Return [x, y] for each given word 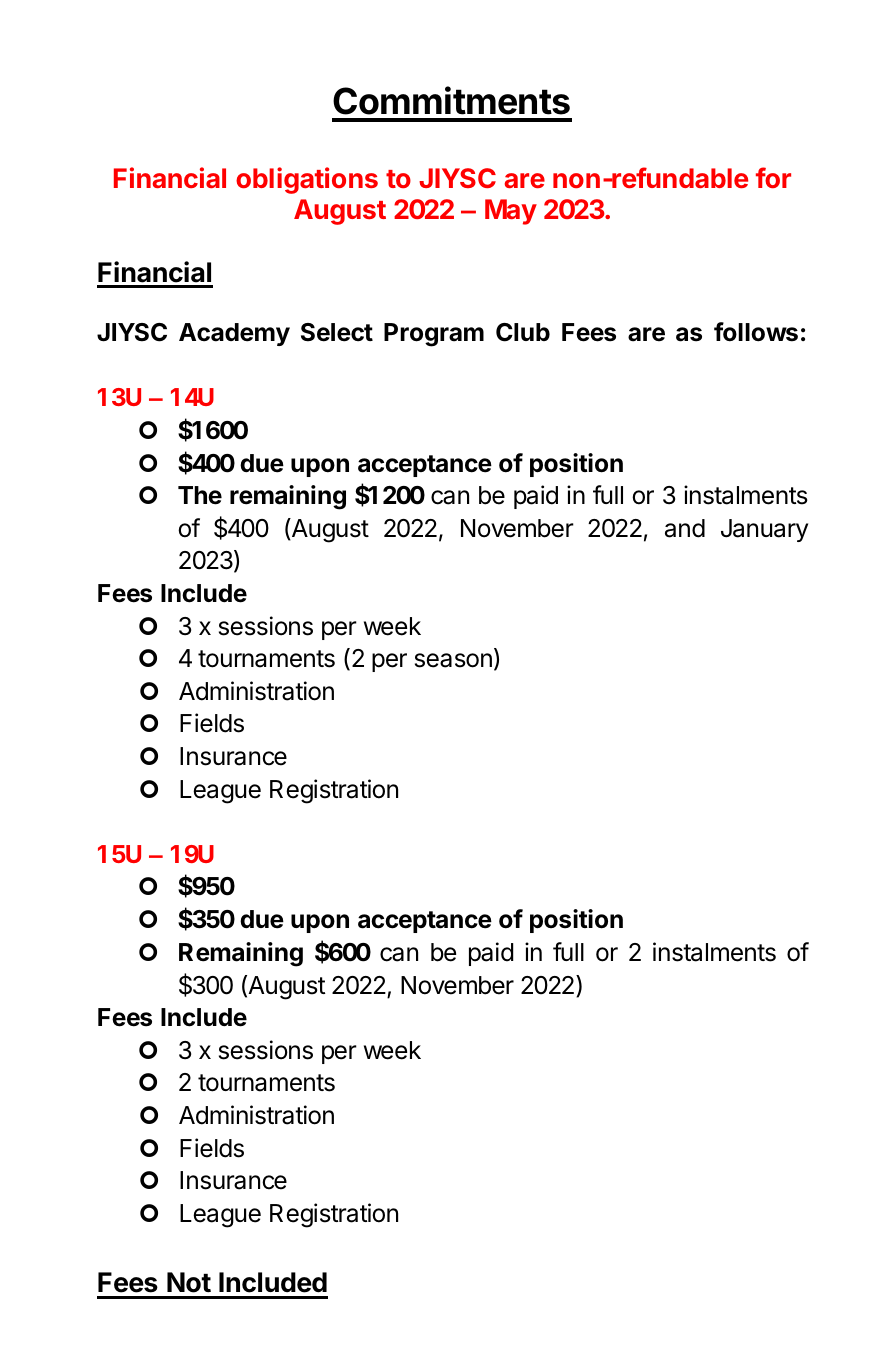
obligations [307, 180]
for [773, 177]
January [764, 530]
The [200, 495]
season [453, 660]
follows [756, 332]
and [685, 528]
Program [434, 335]
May [511, 212]
